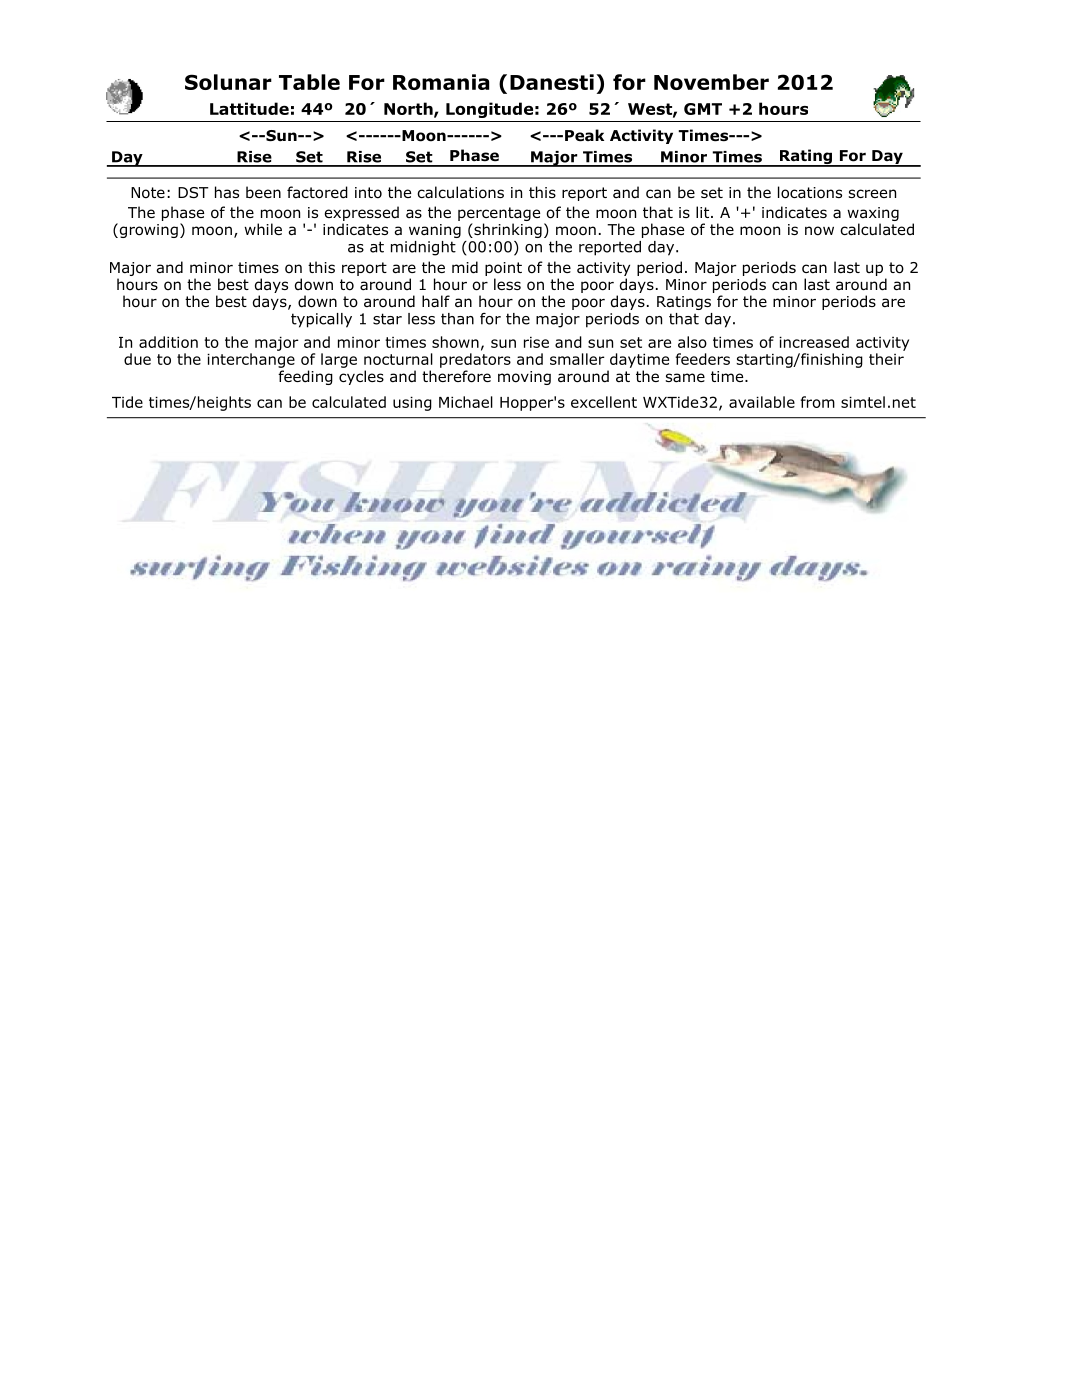 This screenshot has height=1395, width=1078. What do you see at coordinates (436, 301) in the screenshot?
I see `half` at bounding box center [436, 301].
